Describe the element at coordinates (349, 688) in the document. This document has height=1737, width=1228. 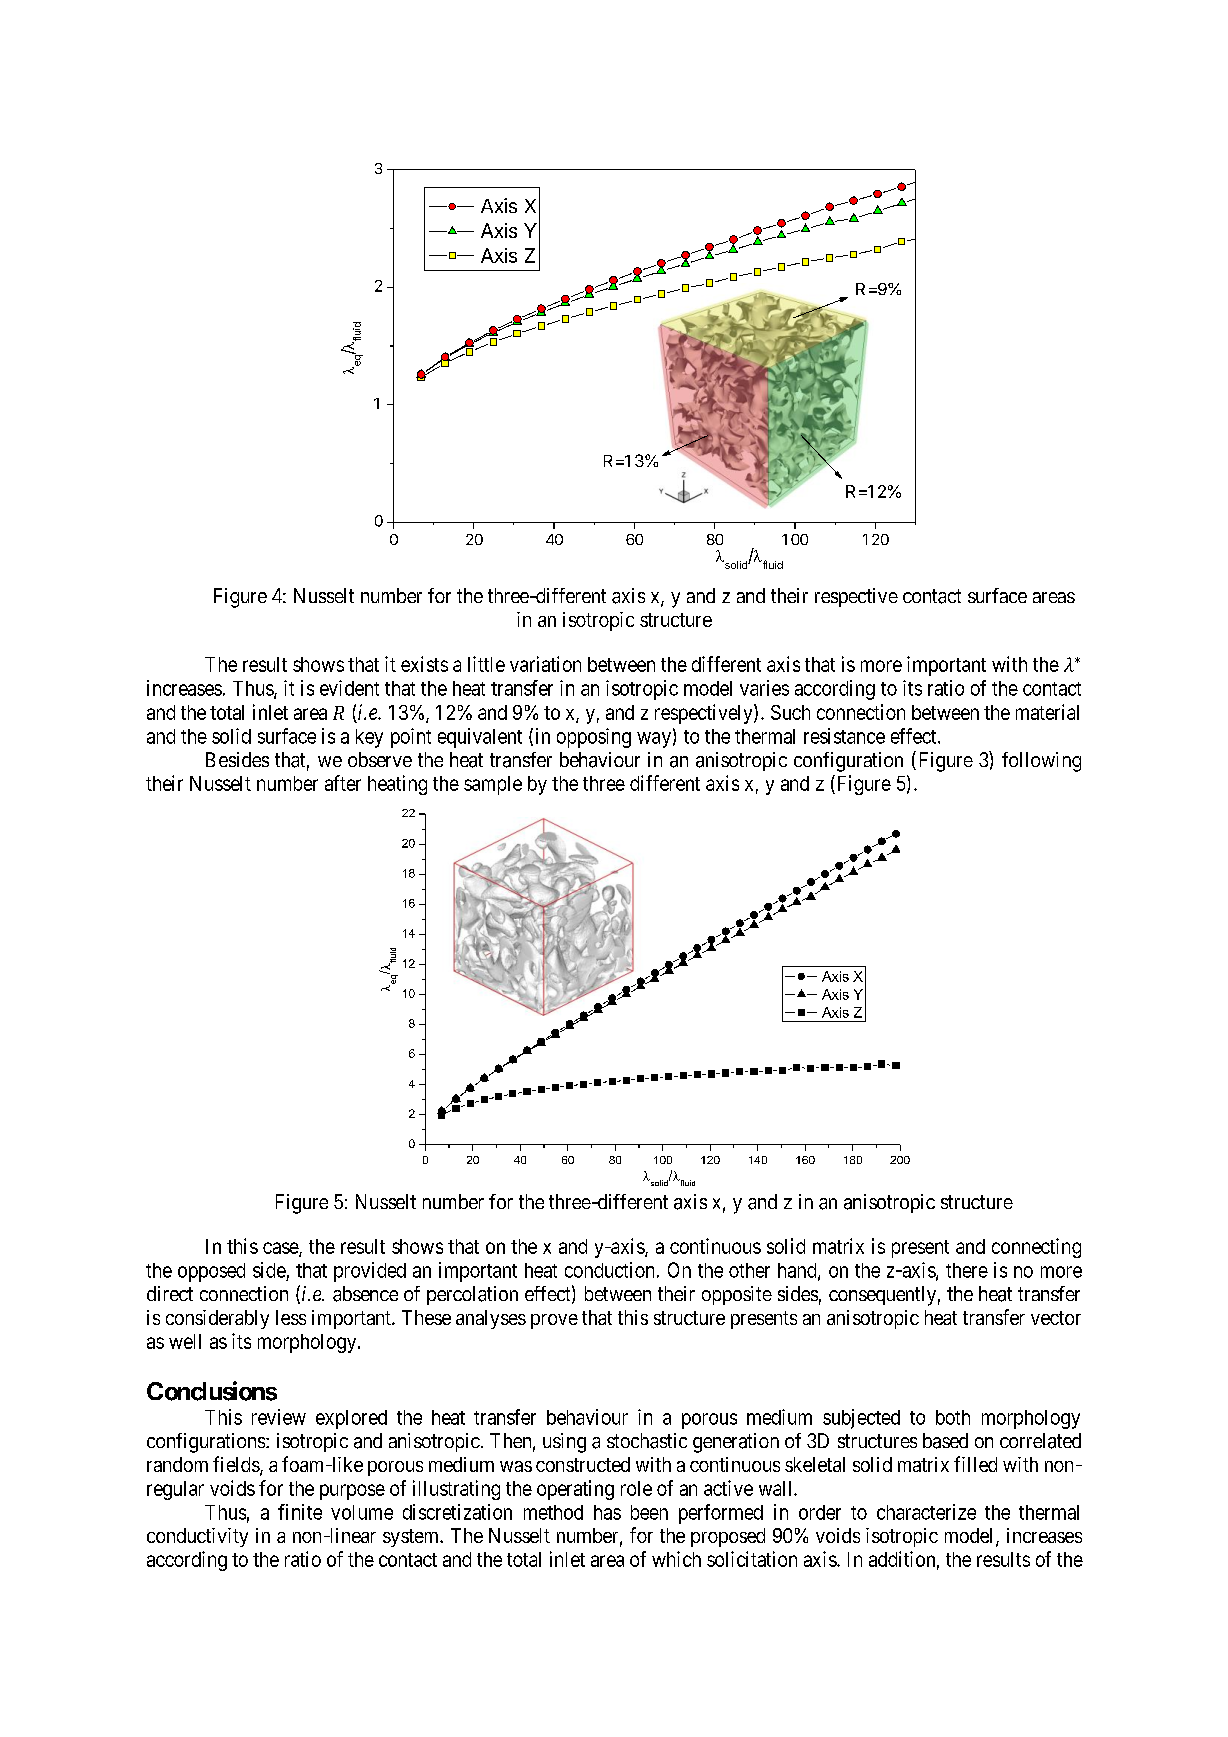
I see `evident` at that location.
